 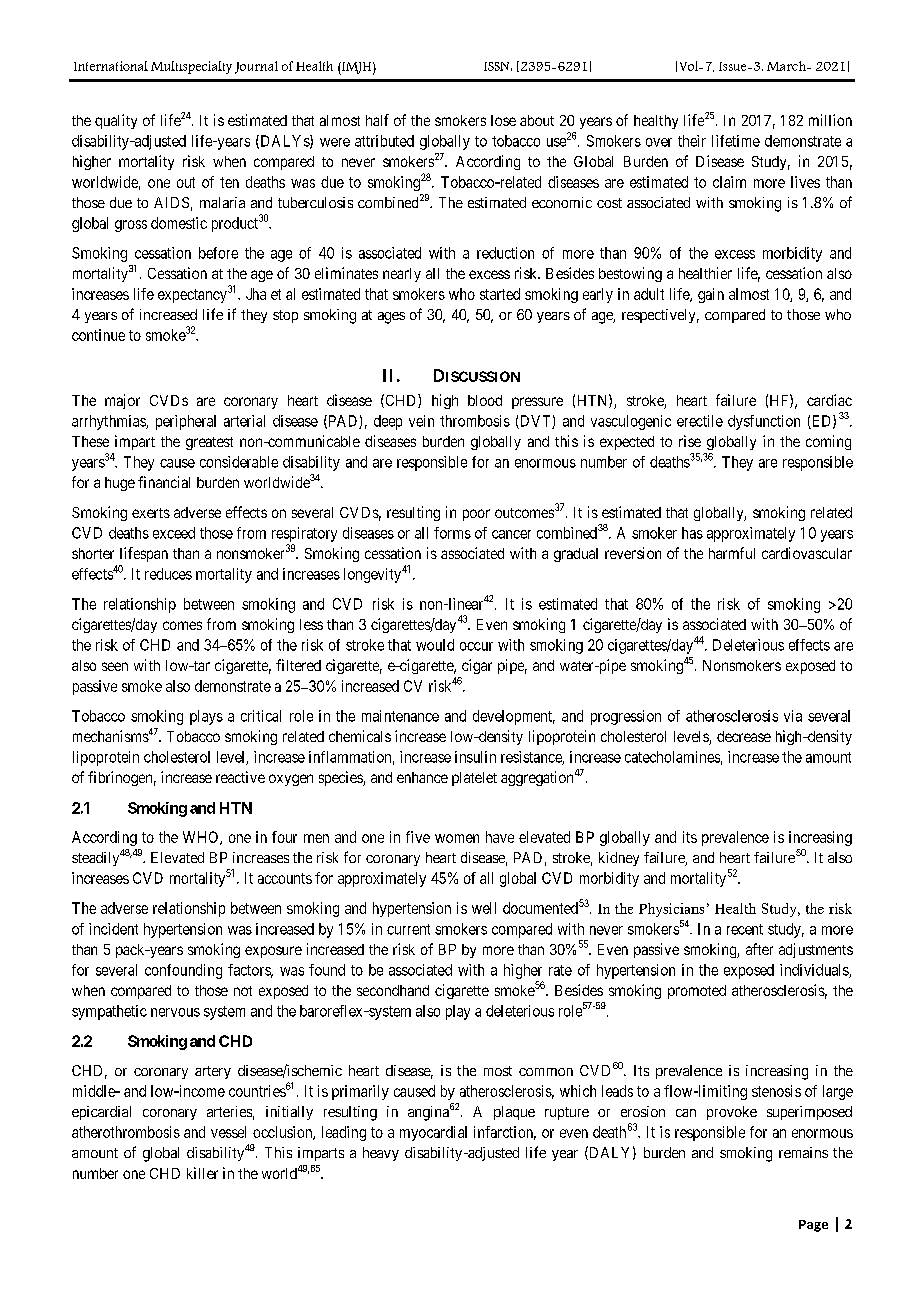 What do you see at coordinates (484, 908) in the document?
I see `well` at bounding box center [484, 908].
